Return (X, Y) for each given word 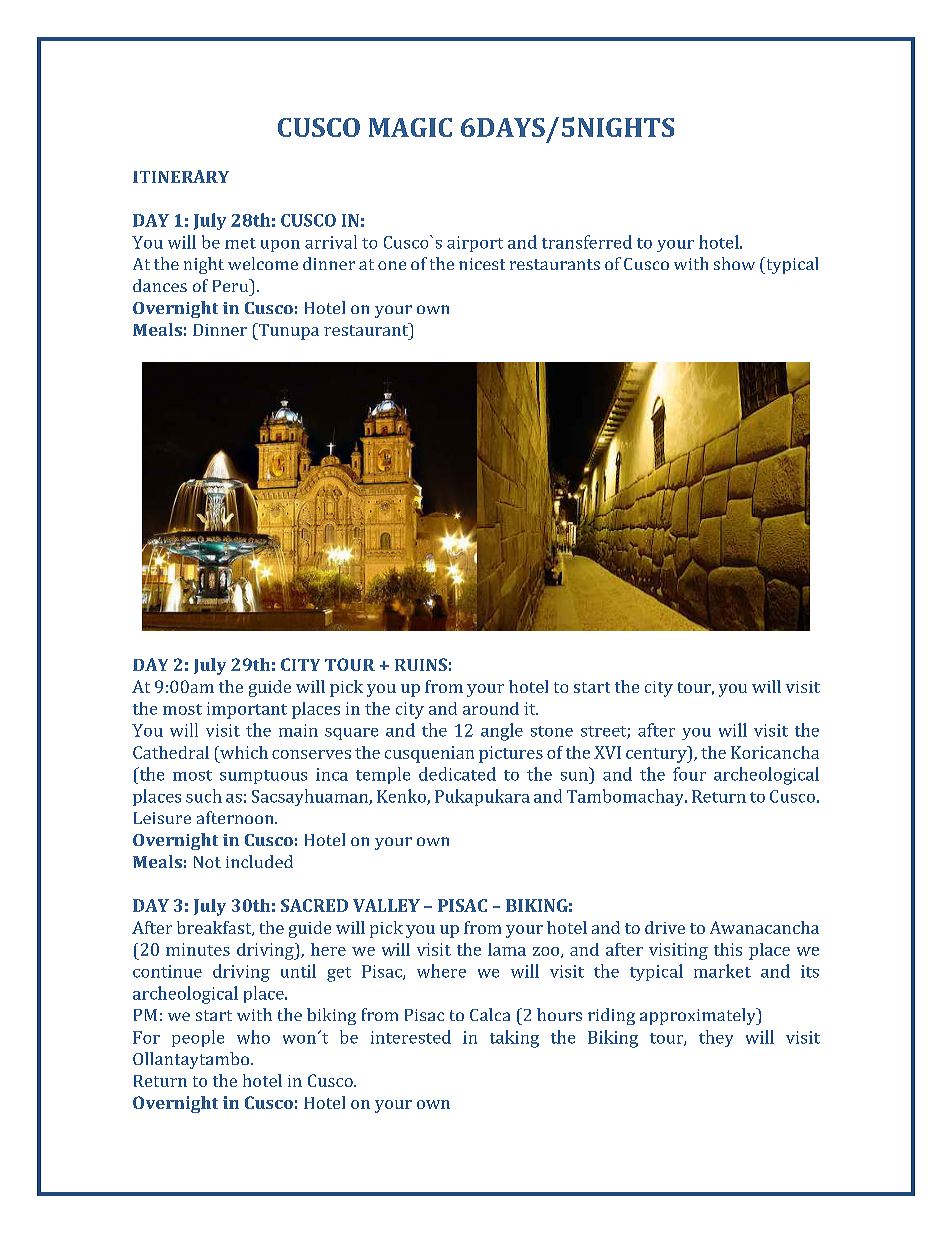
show (734, 263)
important (247, 710)
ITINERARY (181, 176)
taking (514, 1039)
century (657, 754)
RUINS (421, 664)
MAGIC (410, 127)
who (253, 1037)
